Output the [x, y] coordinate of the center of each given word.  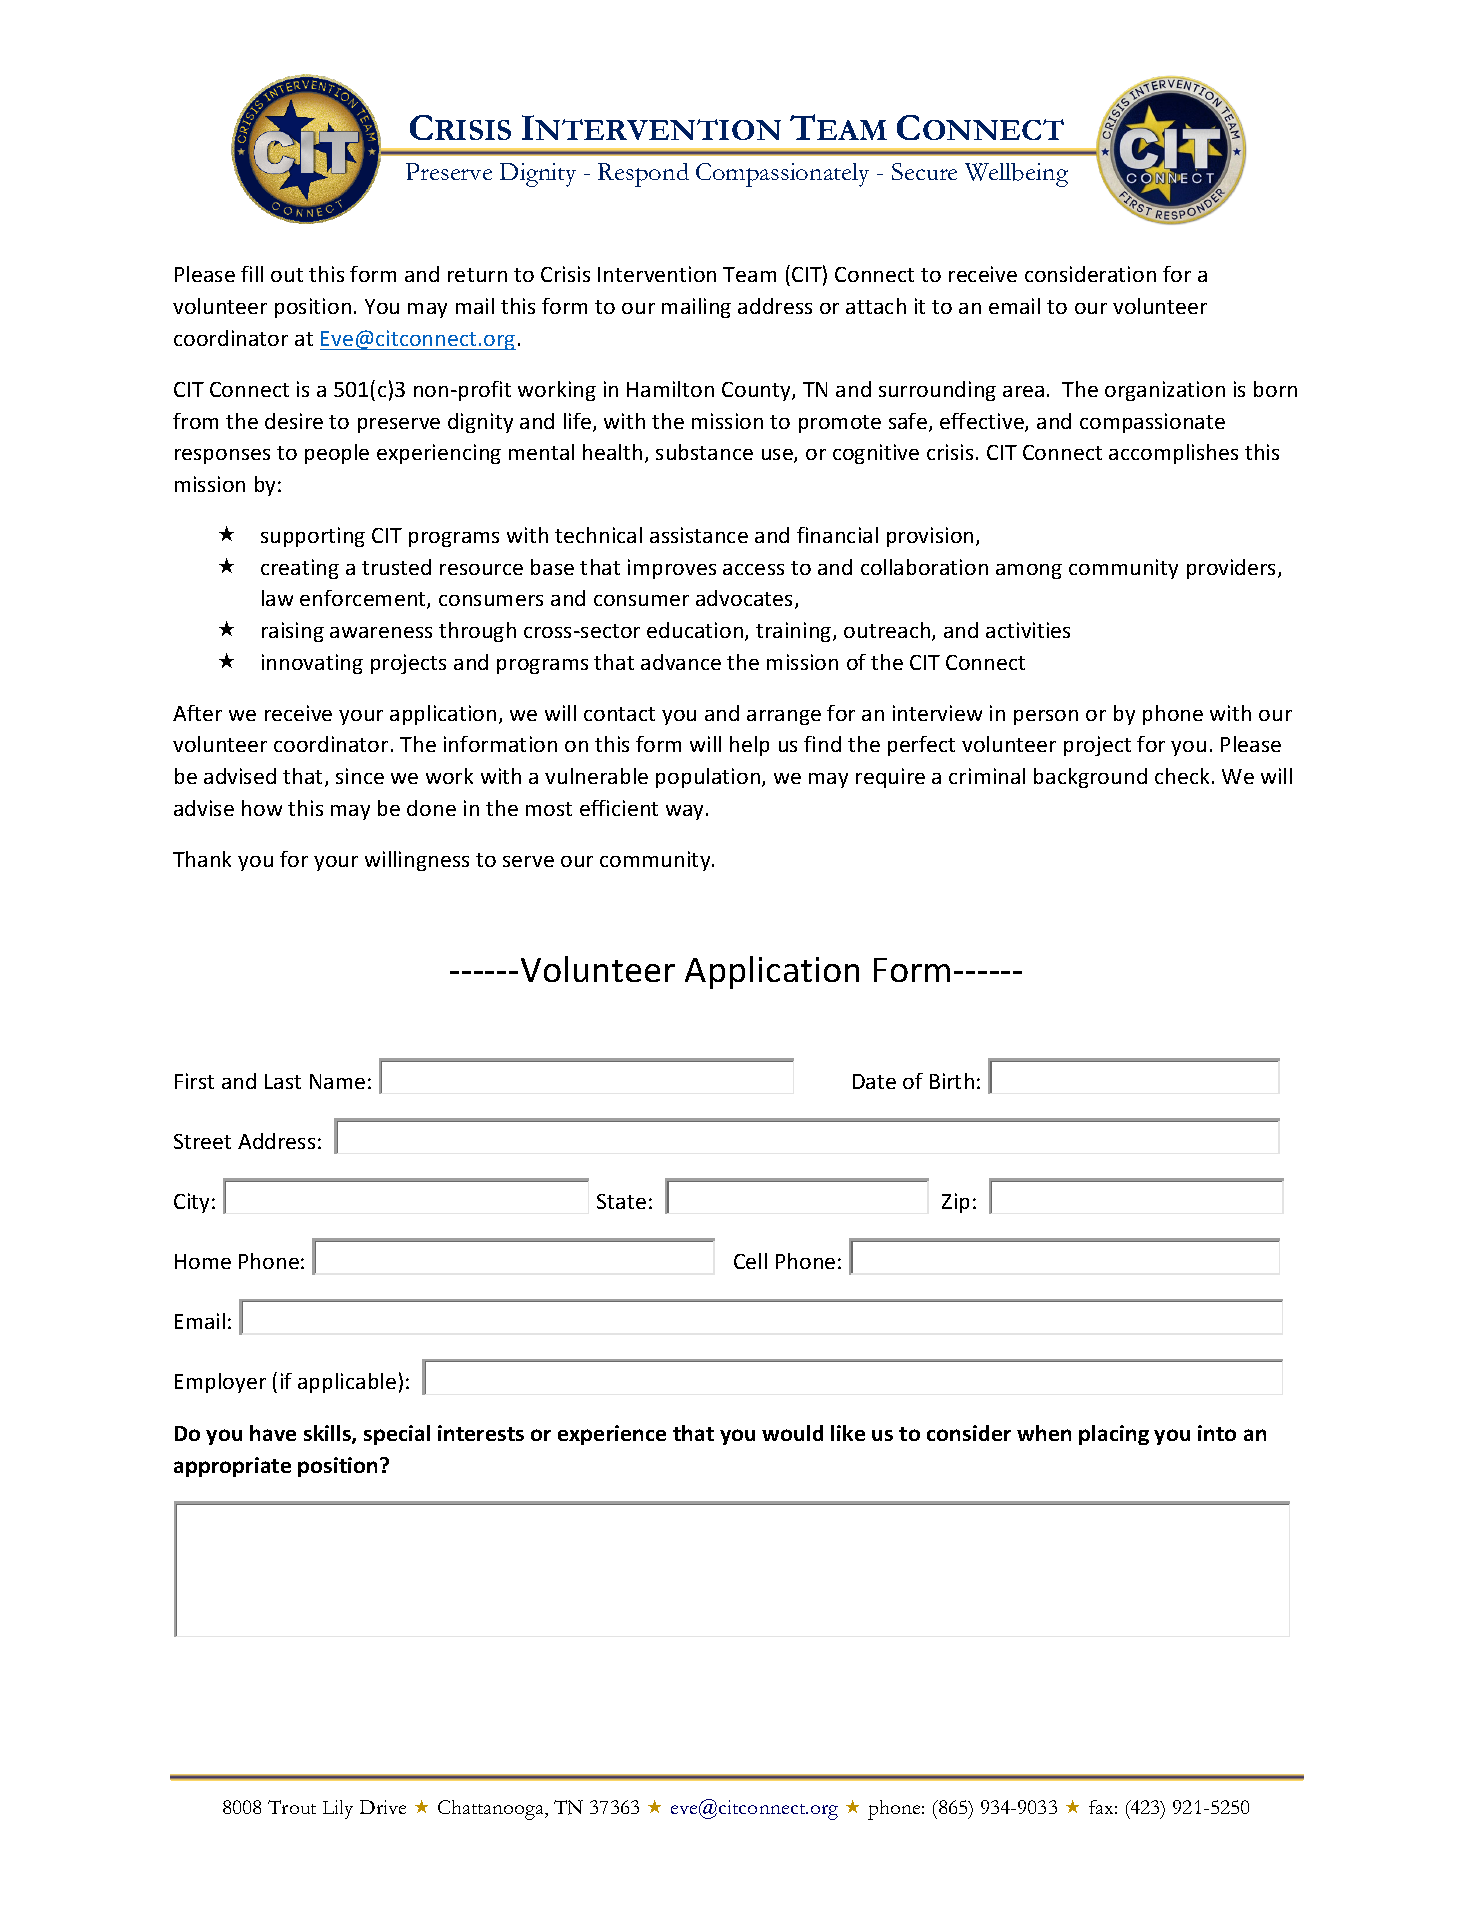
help [749, 746]
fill [252, 274]
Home [203, 1261]
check [1182, 776]
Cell [750, 1261]
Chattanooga [492, 1810]
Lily [338, 1809]
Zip [955, 1203]
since [360, 776]
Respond [643, 175]
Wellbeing [1016, 175]
